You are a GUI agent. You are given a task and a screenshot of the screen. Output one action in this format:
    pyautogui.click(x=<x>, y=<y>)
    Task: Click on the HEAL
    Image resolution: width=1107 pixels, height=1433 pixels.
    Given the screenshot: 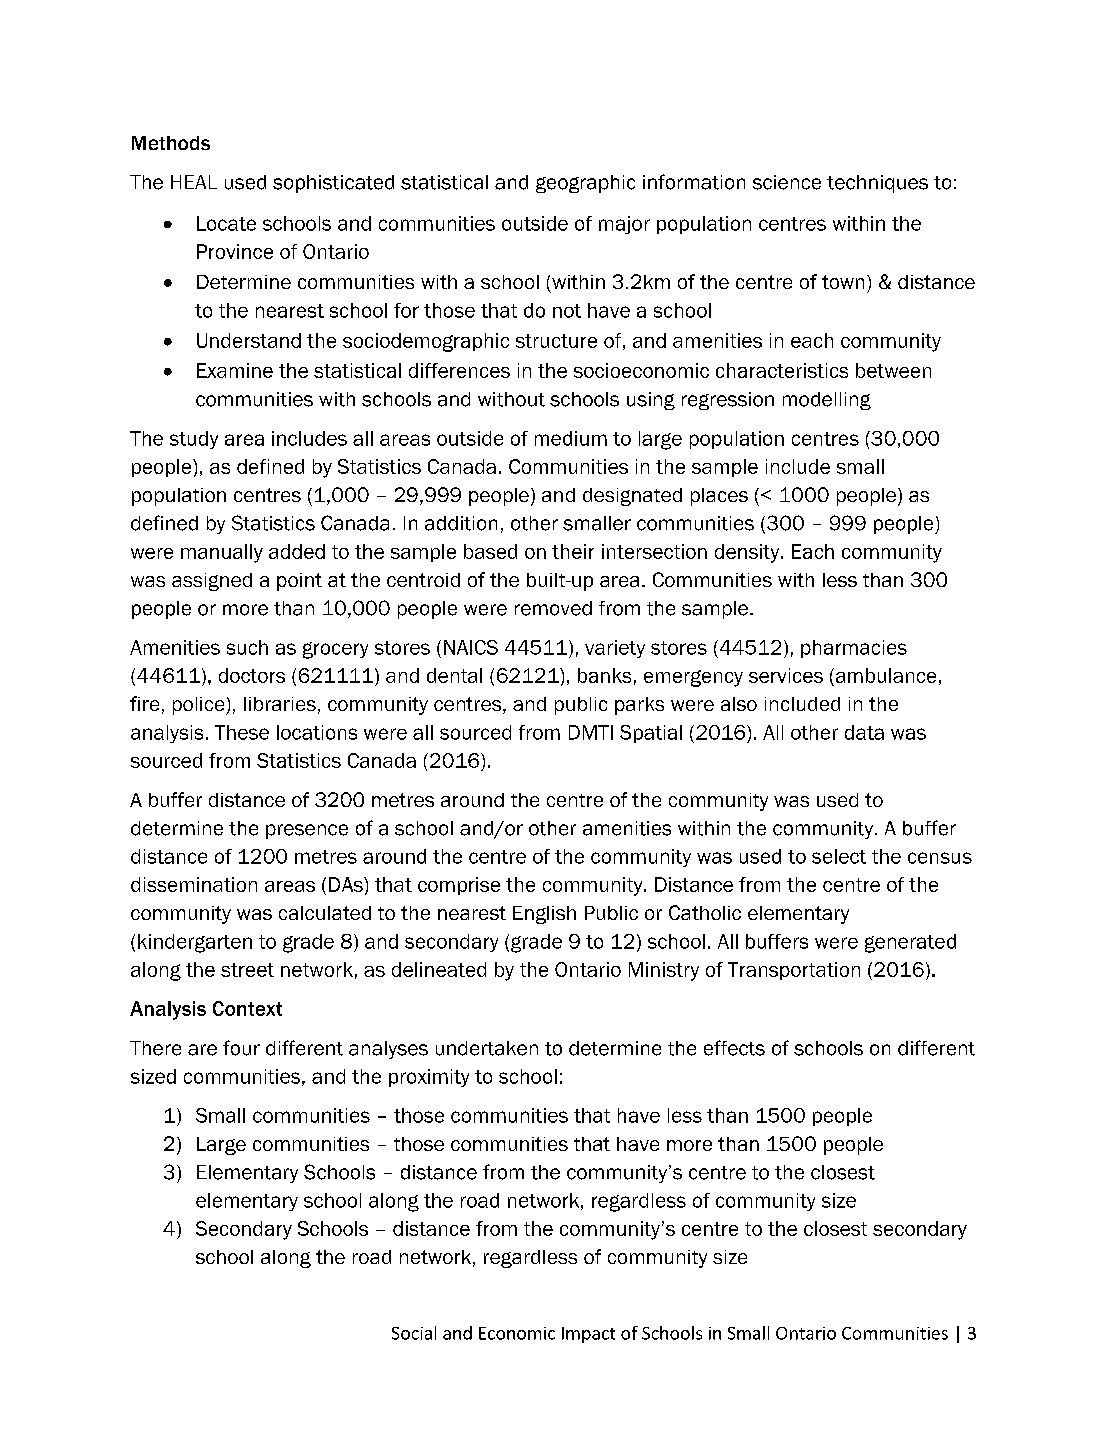 What is the action you would take?
    pyautogui.click(x=194, y=182)
